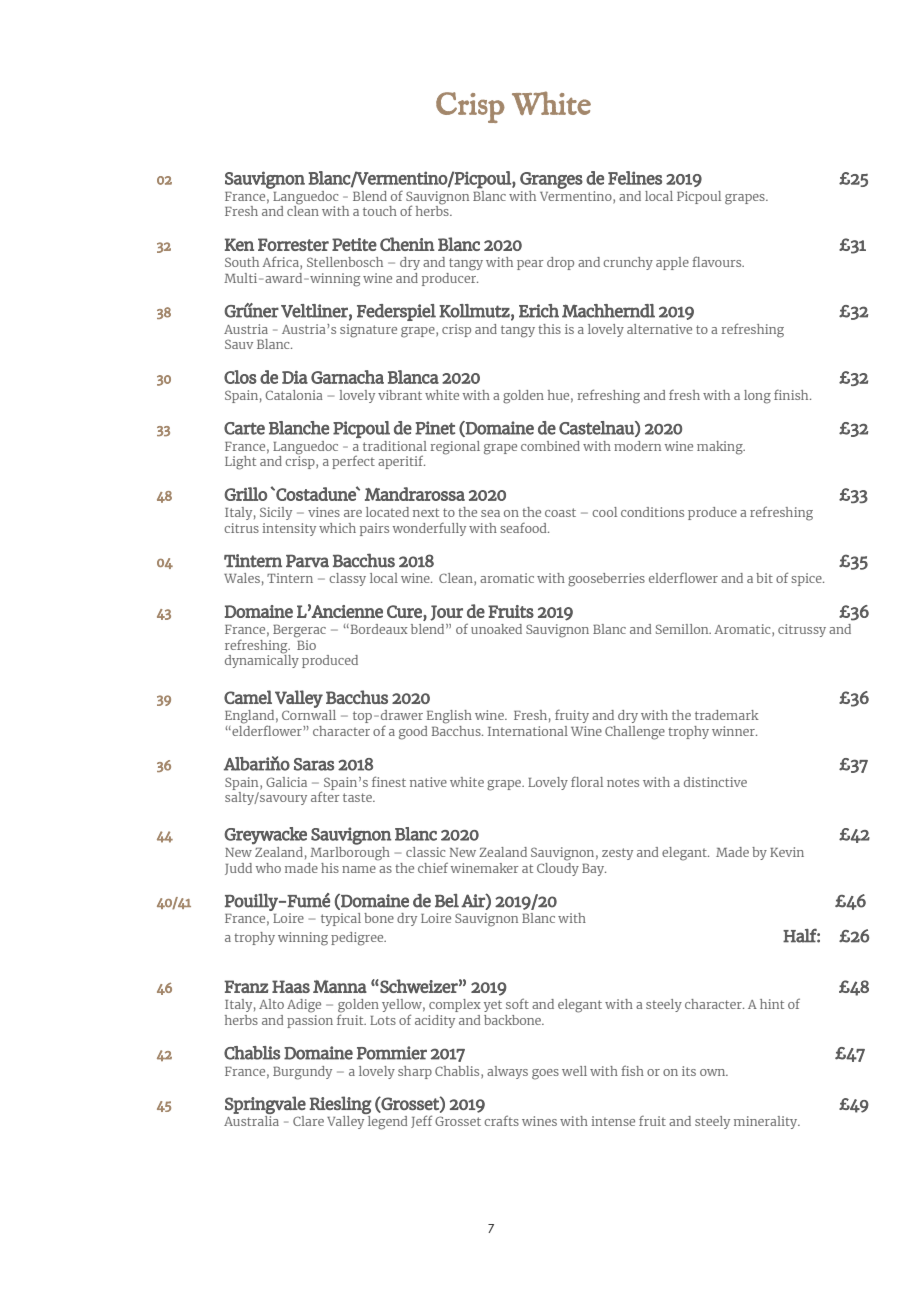 The height and width of the screenshot is (1308, 924). Describe the element at coordinates (714, 1072) in the screenshot. I see `own` at that location.
